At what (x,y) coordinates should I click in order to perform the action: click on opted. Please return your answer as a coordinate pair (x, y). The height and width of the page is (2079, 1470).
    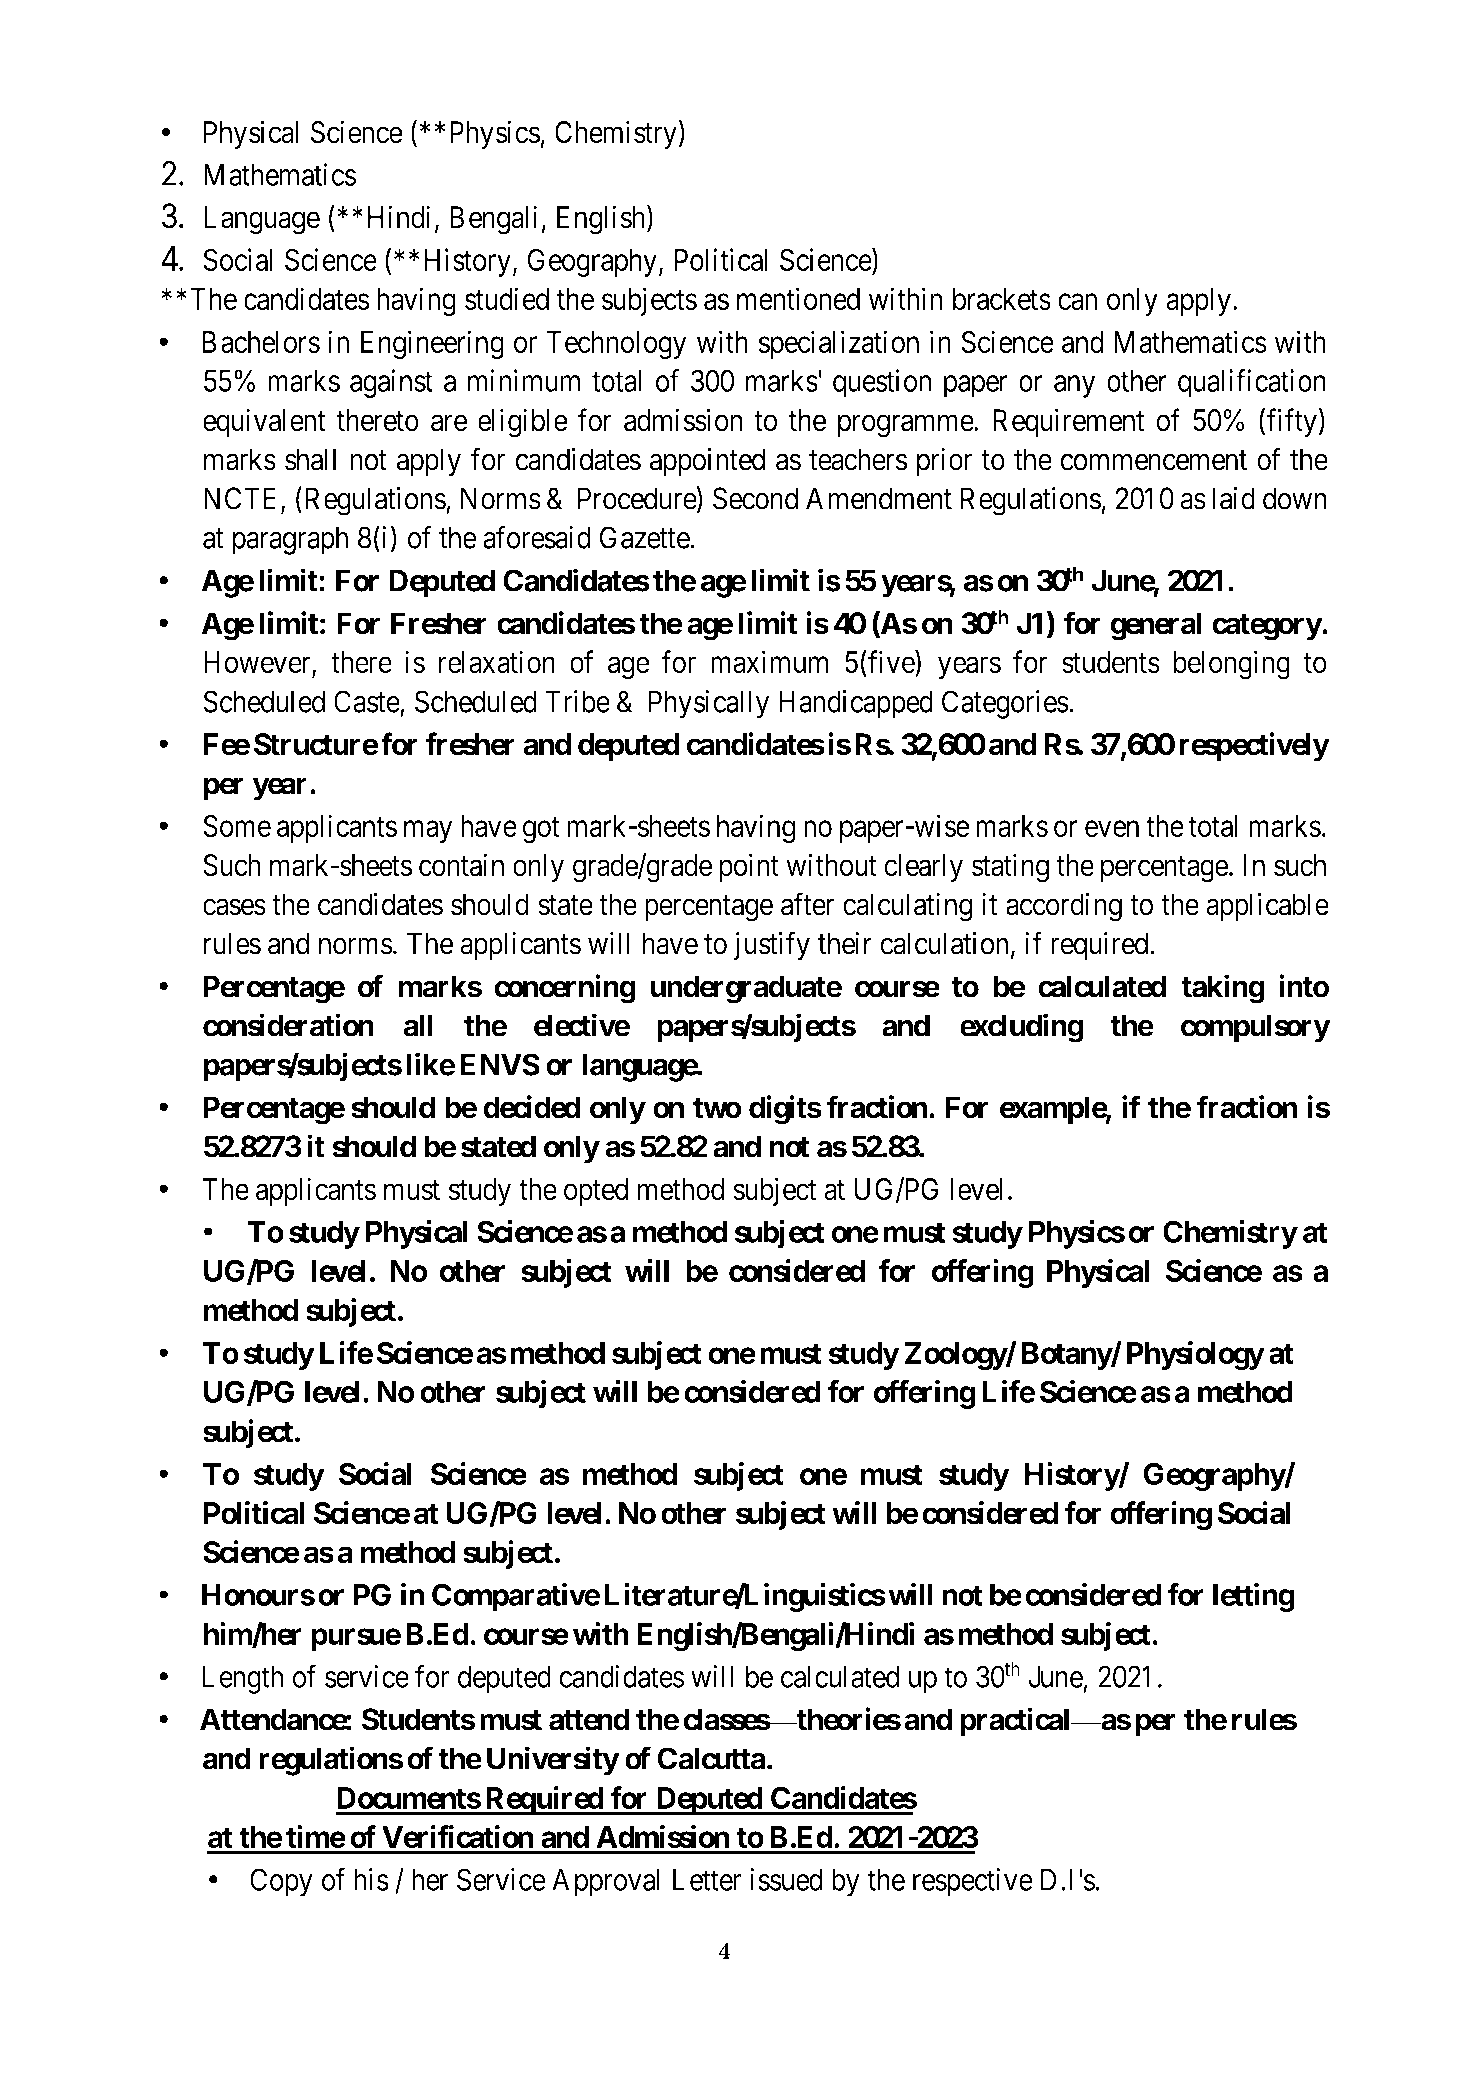
    Looking at the image, I should click on (596, 1192).
